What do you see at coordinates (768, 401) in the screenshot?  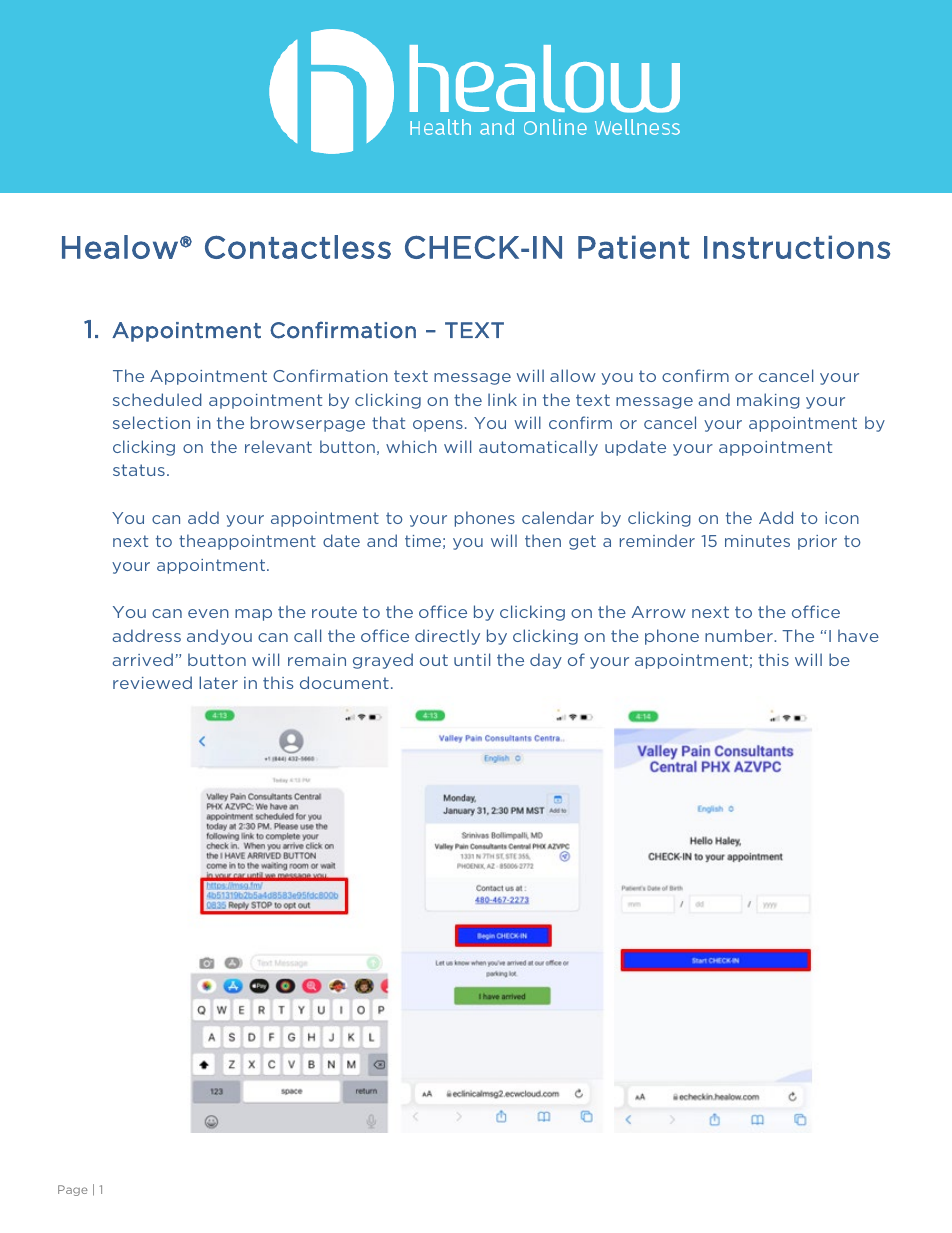 I see `making` at bounding box center [768, 401].
